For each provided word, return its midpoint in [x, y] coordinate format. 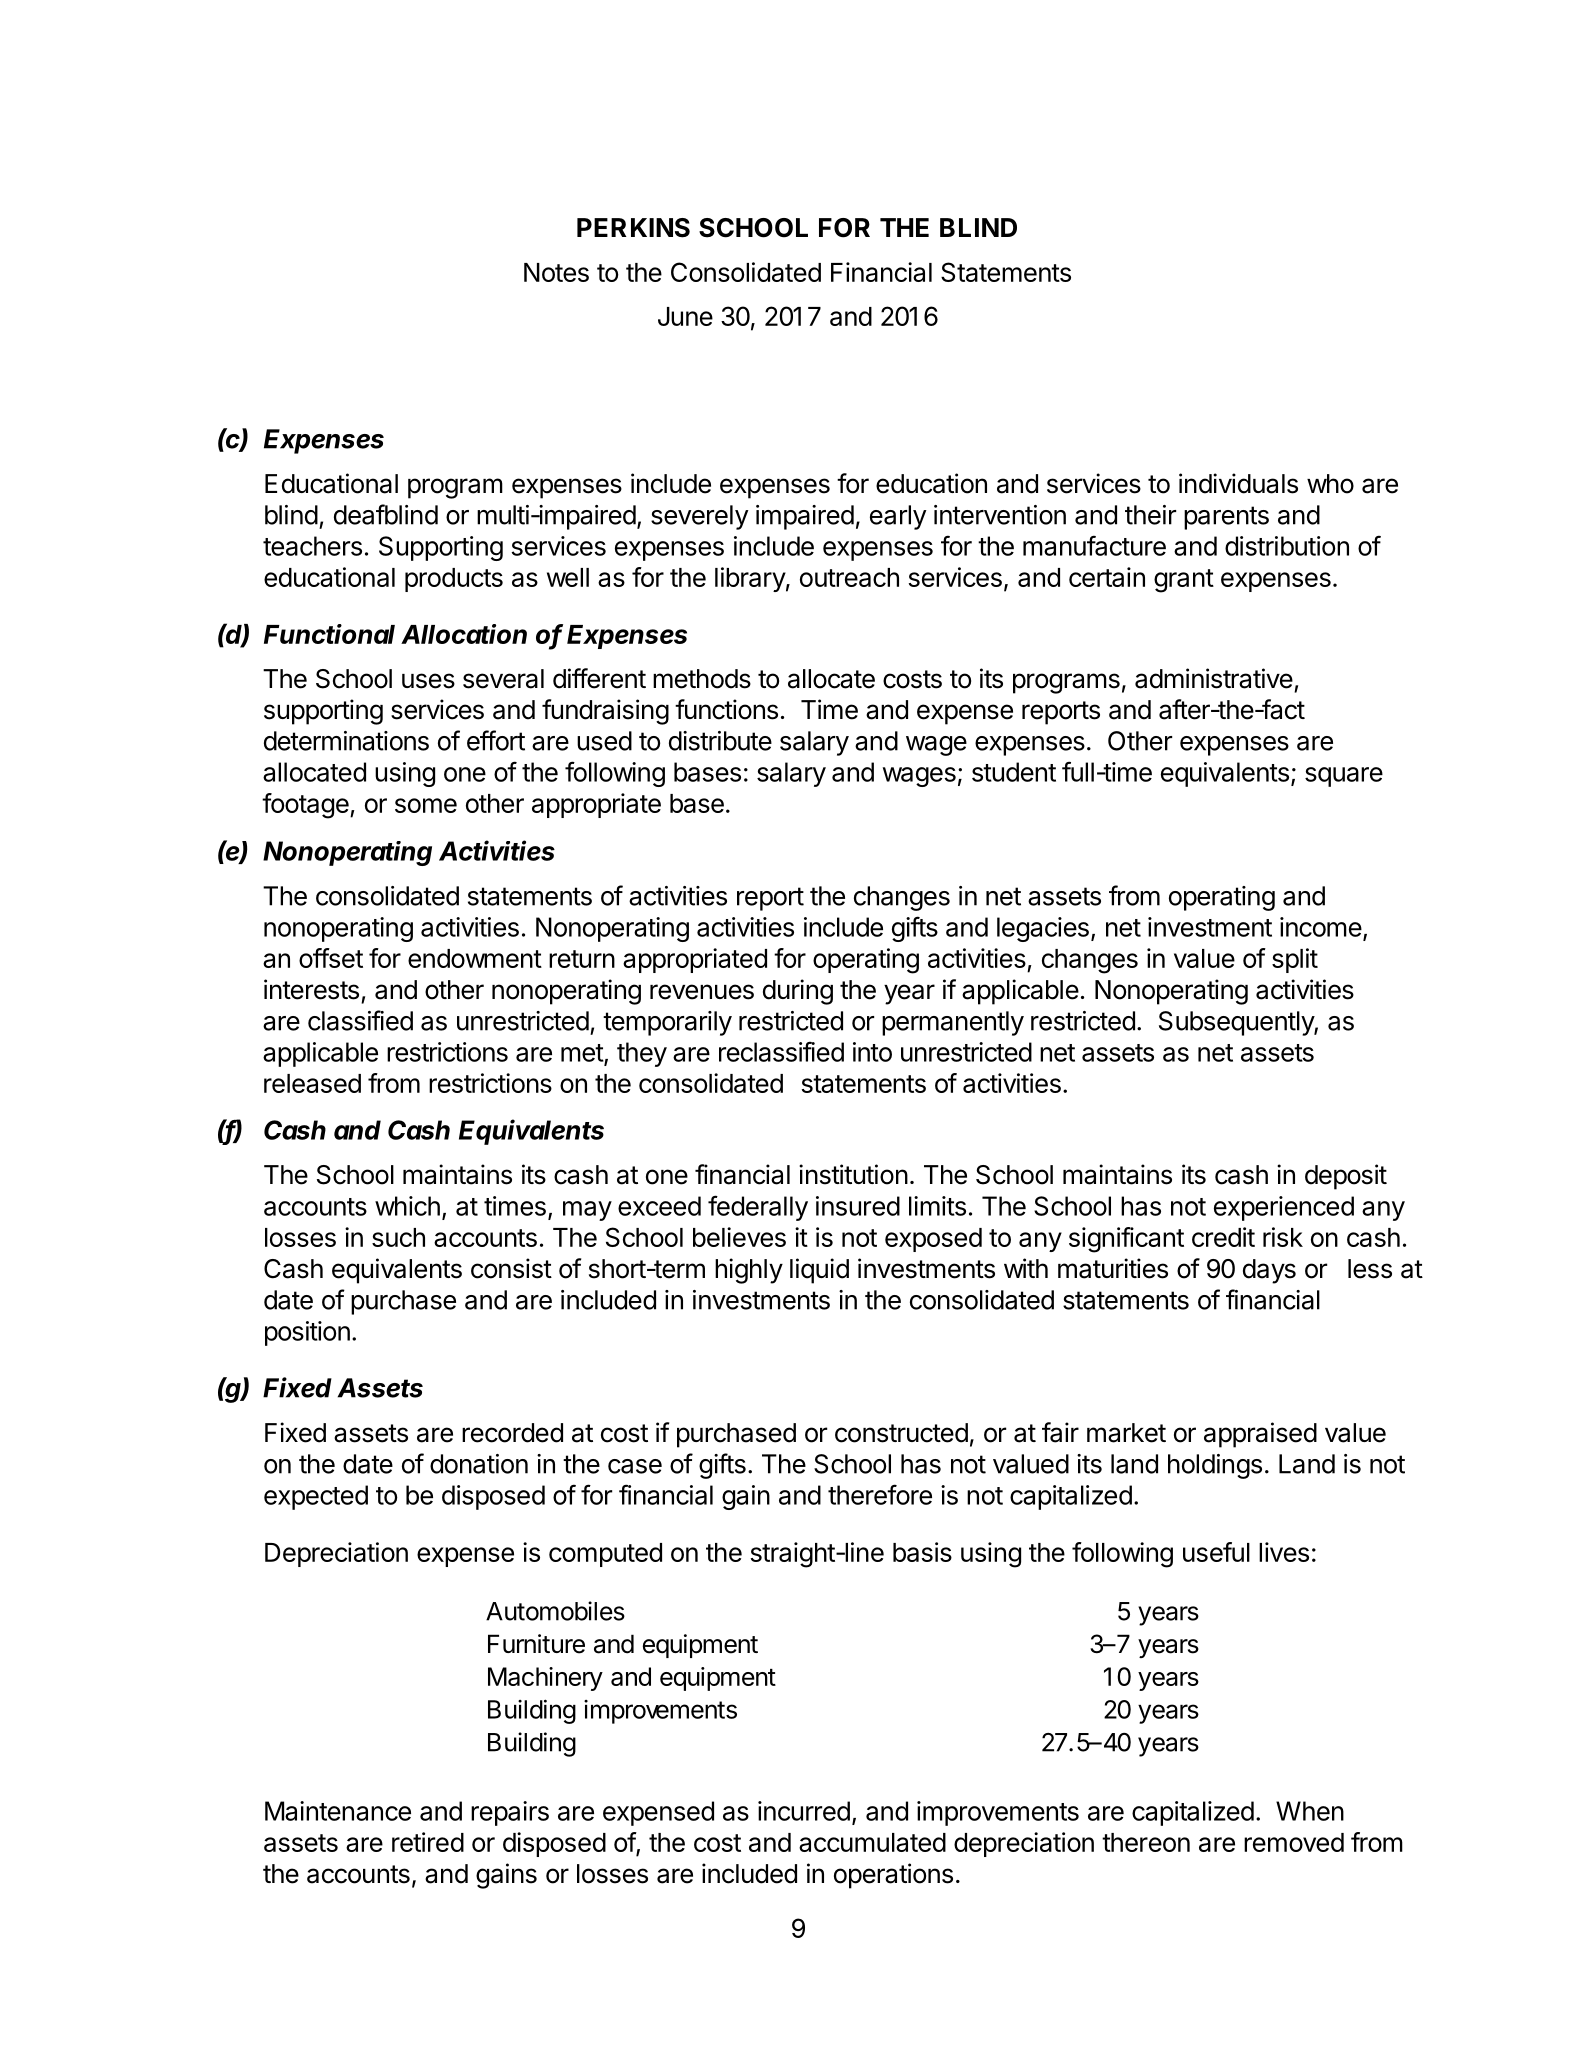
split [1295, 960]
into [872, 1052]
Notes [556, 272]
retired [428, 1842]
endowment [475, 958]
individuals [1238, 483]
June [685, 316]
